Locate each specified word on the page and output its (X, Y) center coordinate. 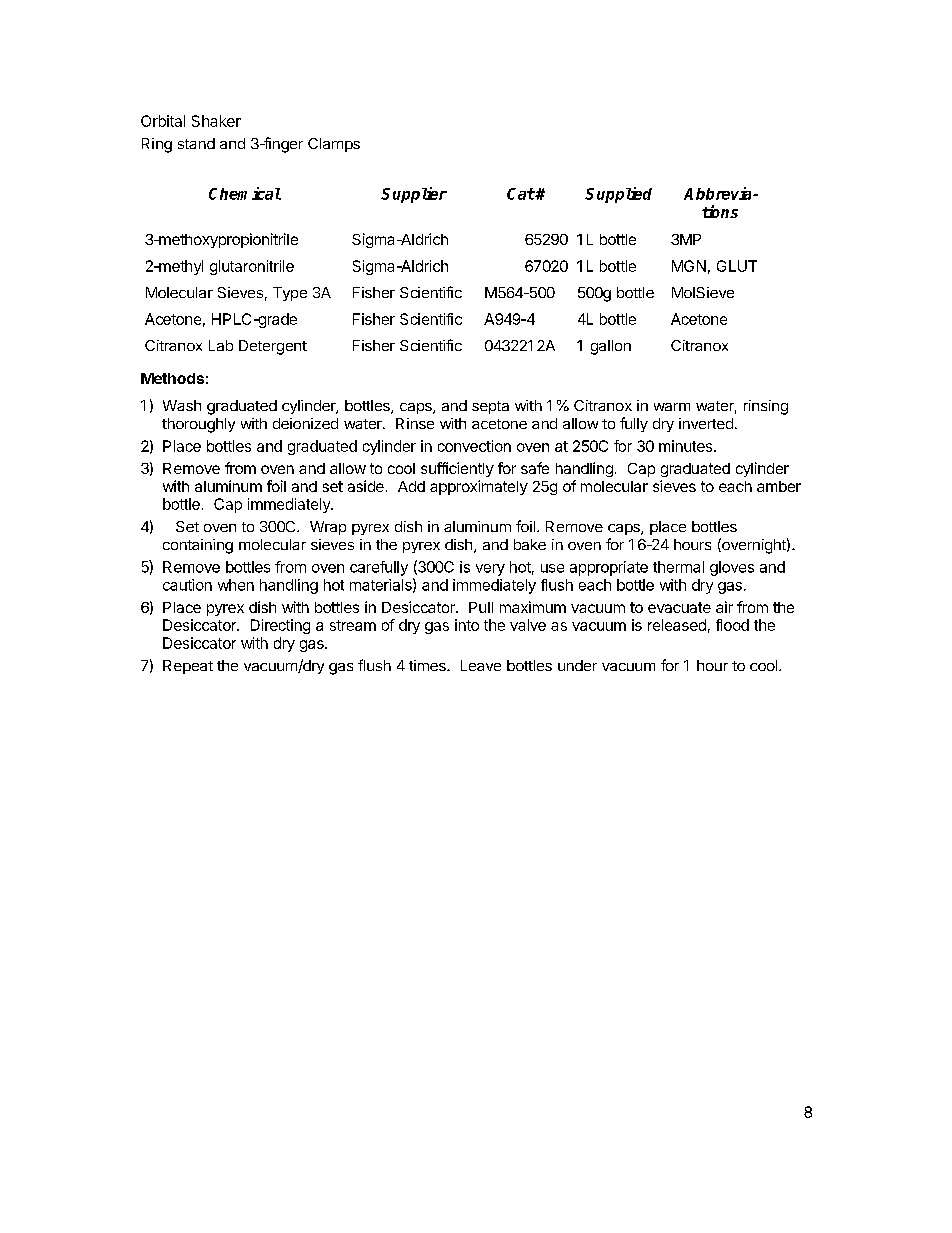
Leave (481, 665)
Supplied (618, 195)
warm (672, 407)
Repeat (188, 667)
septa (490, 407)
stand (196, 143)
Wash (182, 405)
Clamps (334, 145)
